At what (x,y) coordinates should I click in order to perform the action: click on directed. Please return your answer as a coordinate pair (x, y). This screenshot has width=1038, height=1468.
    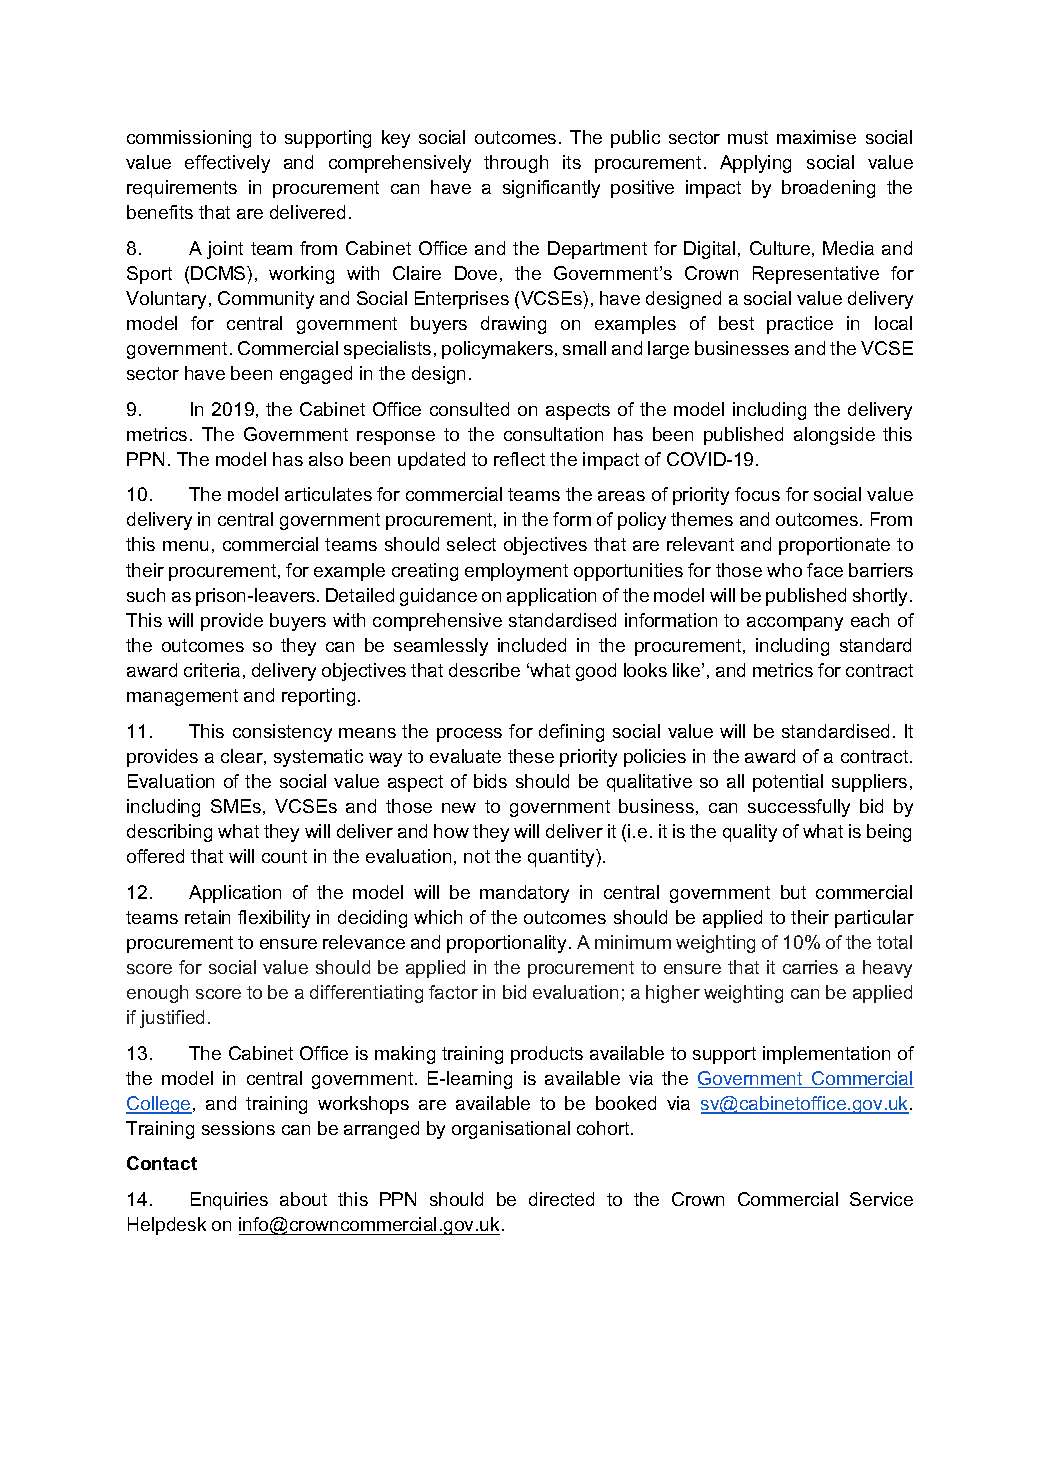
    Looking at the image, I should click on (561, 1199).
